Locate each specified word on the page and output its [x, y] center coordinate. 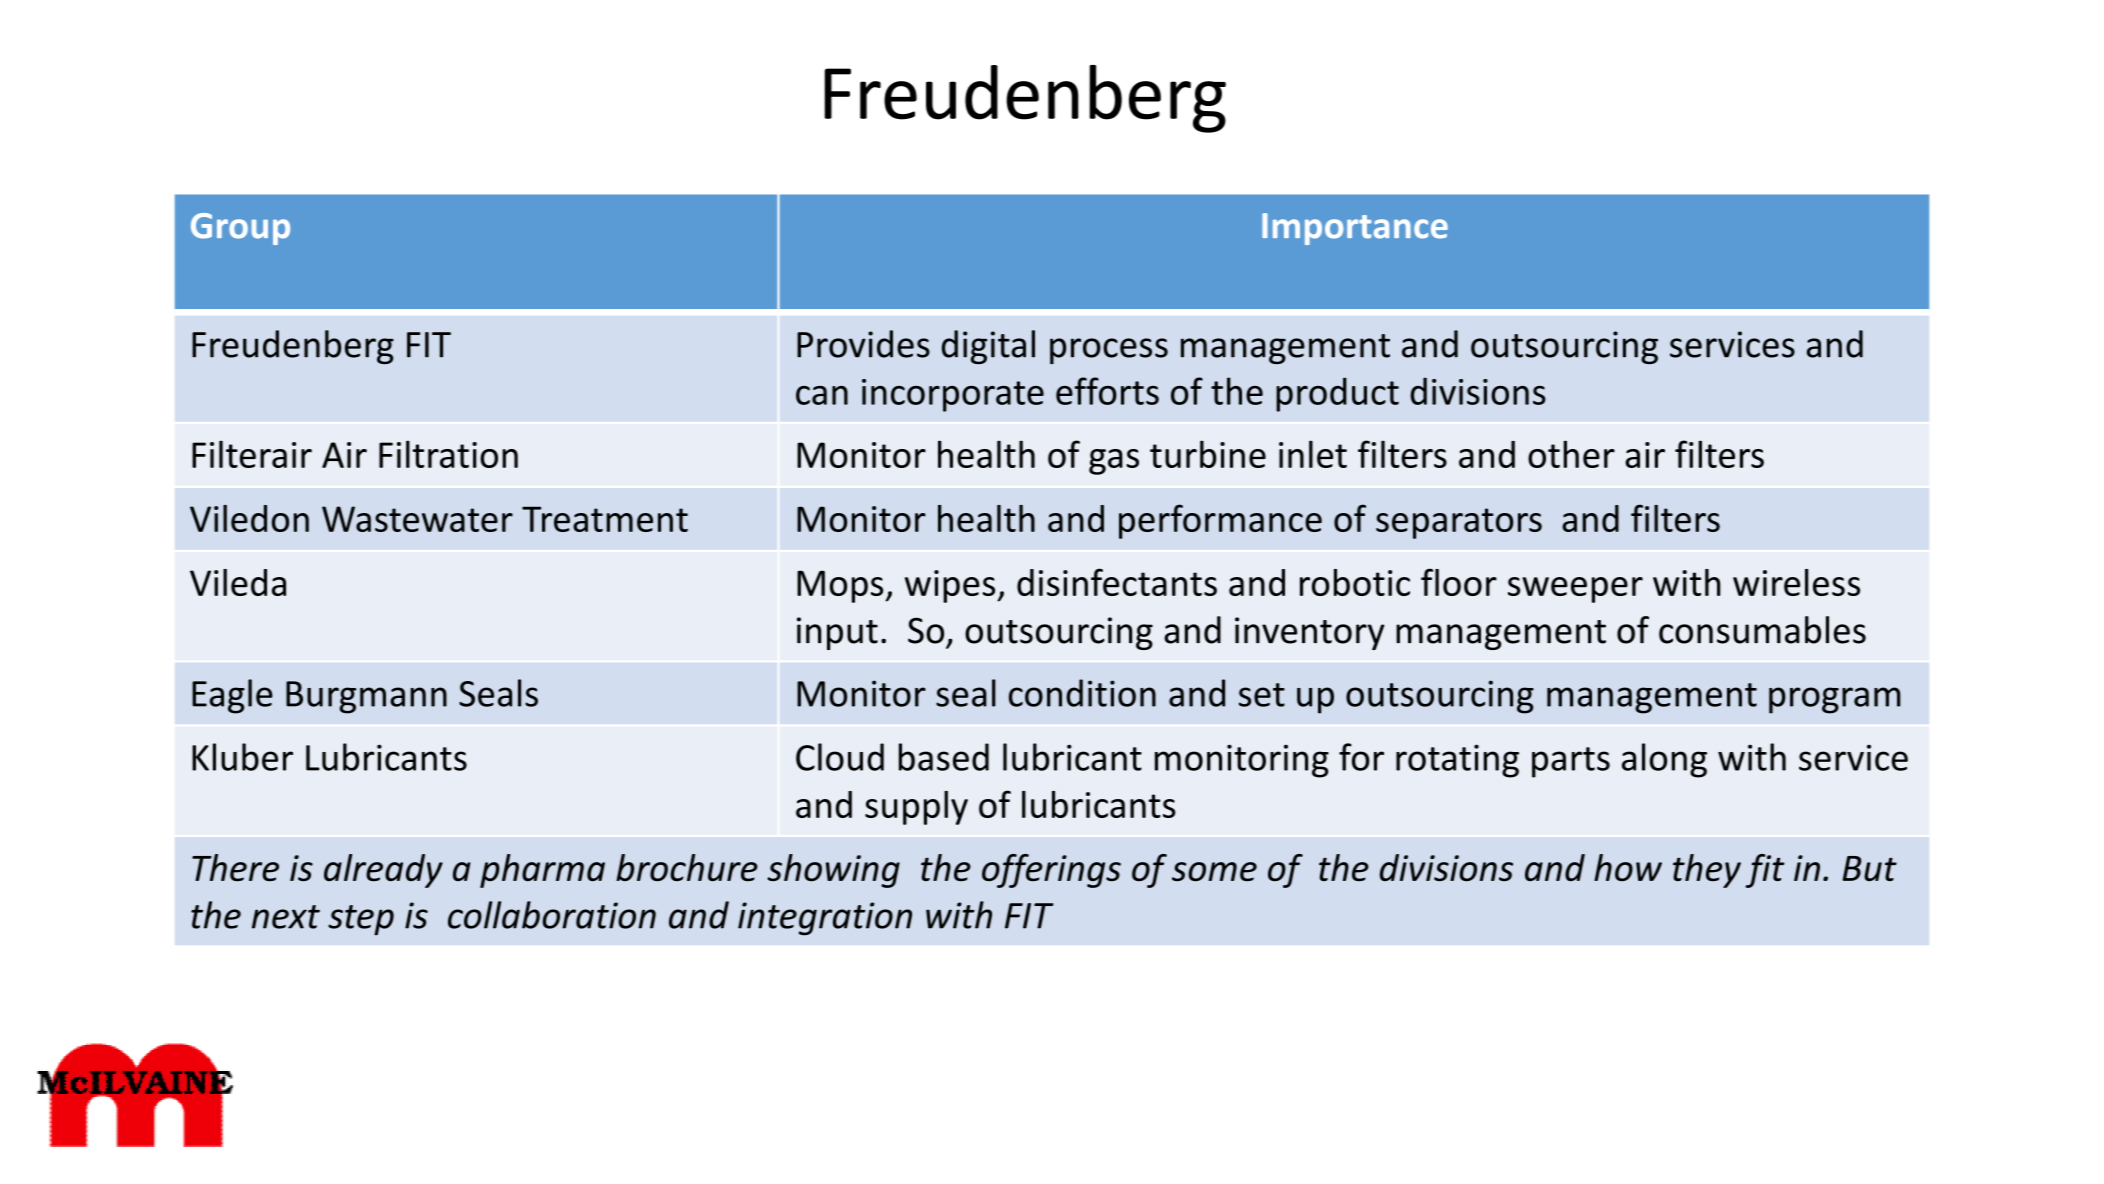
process [1109, 351]
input [837, 633]
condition [1082, 693]
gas [1114, 462]
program [1835, 700]
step [361, 920]
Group [240, 229]
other [1571, 454]
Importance [1355, 229]
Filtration [448, 454]
